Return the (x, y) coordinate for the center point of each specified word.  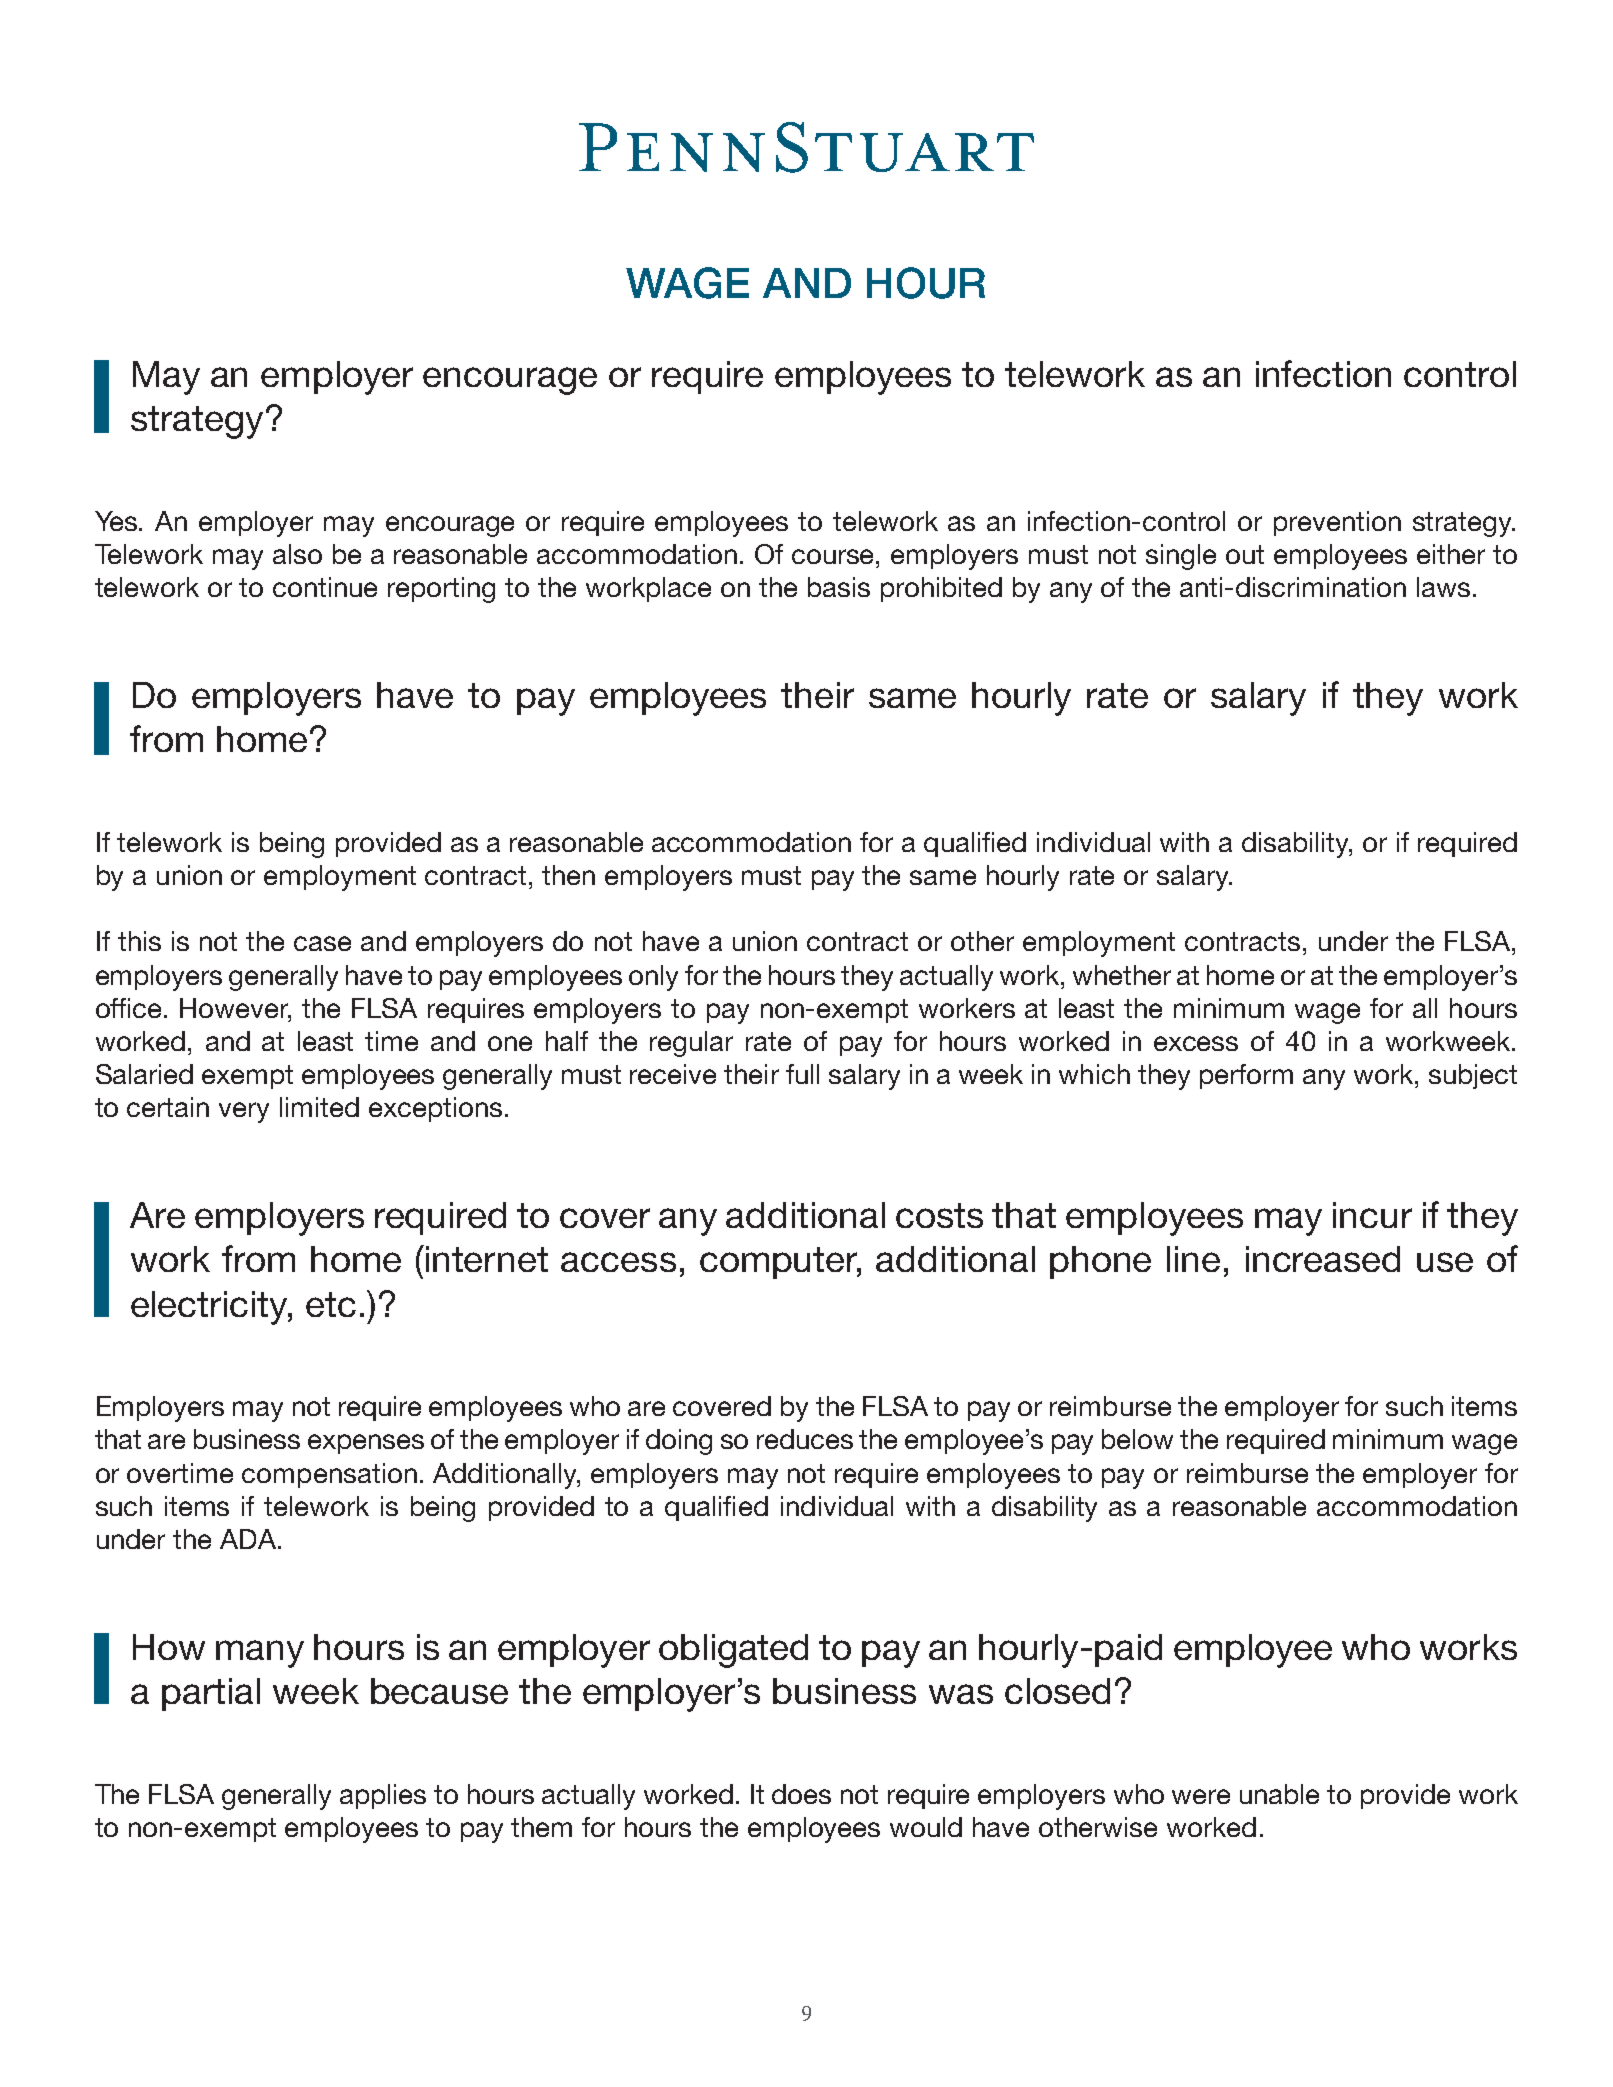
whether (1122, 975)
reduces (805, 1439)
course (834, 556)
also (297, 554)
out (1245, 554)
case (322, 943)
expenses (366, 1444)
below (1137, 1439)
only (653, 978)
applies (383, 1796)
